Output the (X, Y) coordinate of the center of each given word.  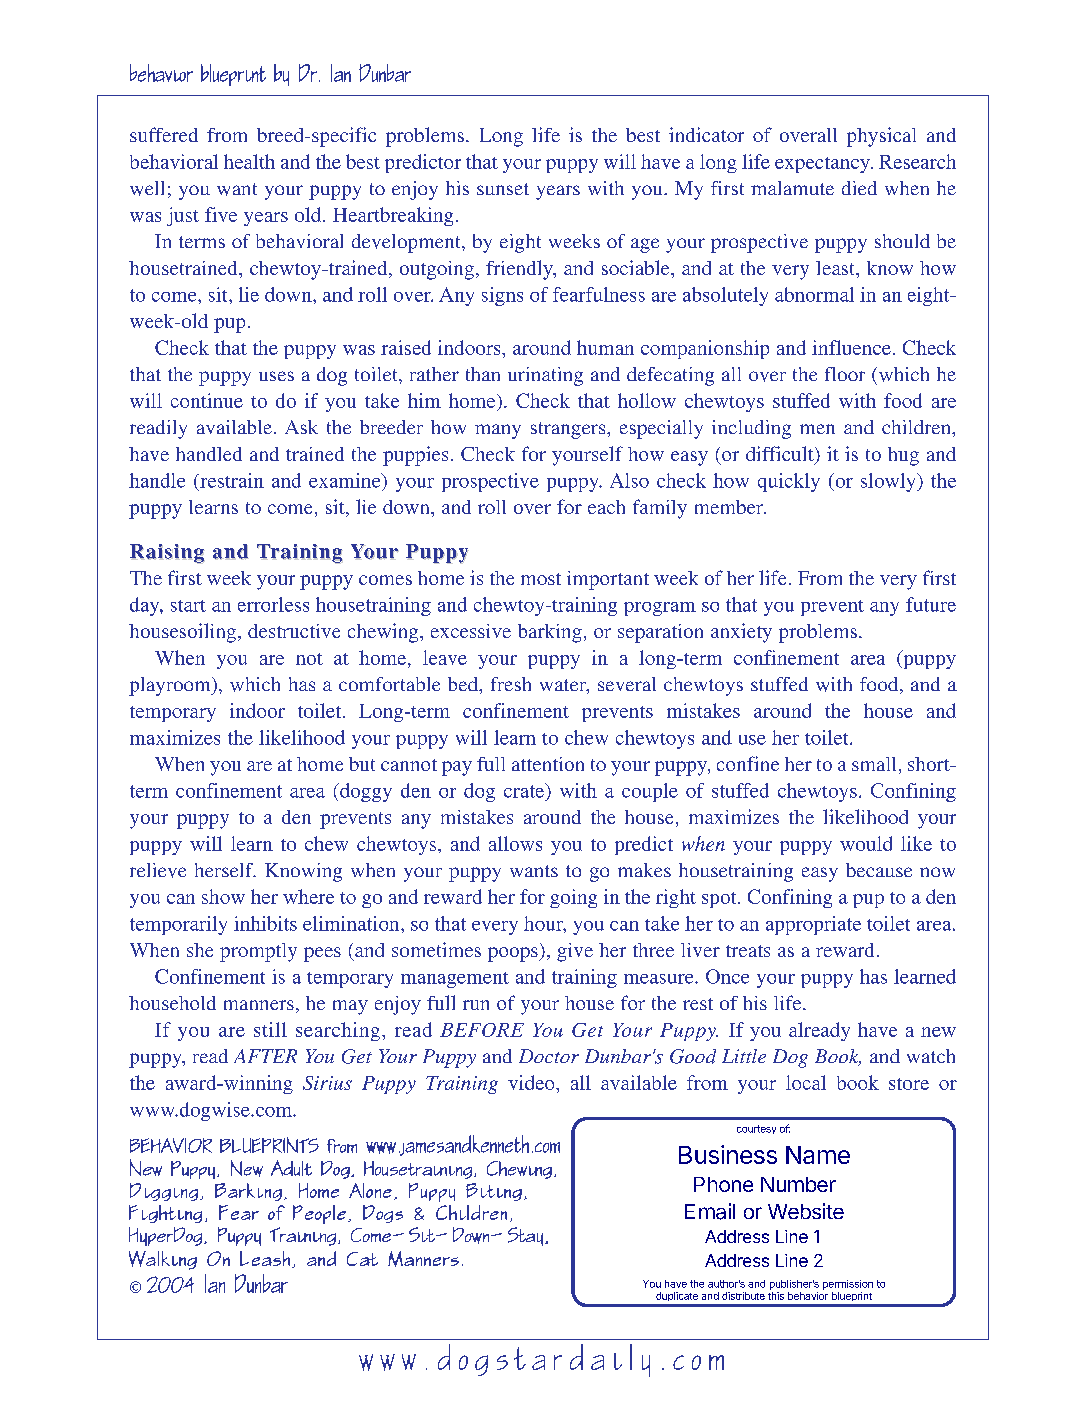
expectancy (823, 165)
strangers (569, 430)
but (362, 764)
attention (548, 764)
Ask (301, 427)
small (874, 764)
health (249, 161)
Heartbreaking (393, 216)
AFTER (265, 1056)
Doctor (549, 1056)
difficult (781, 455)
